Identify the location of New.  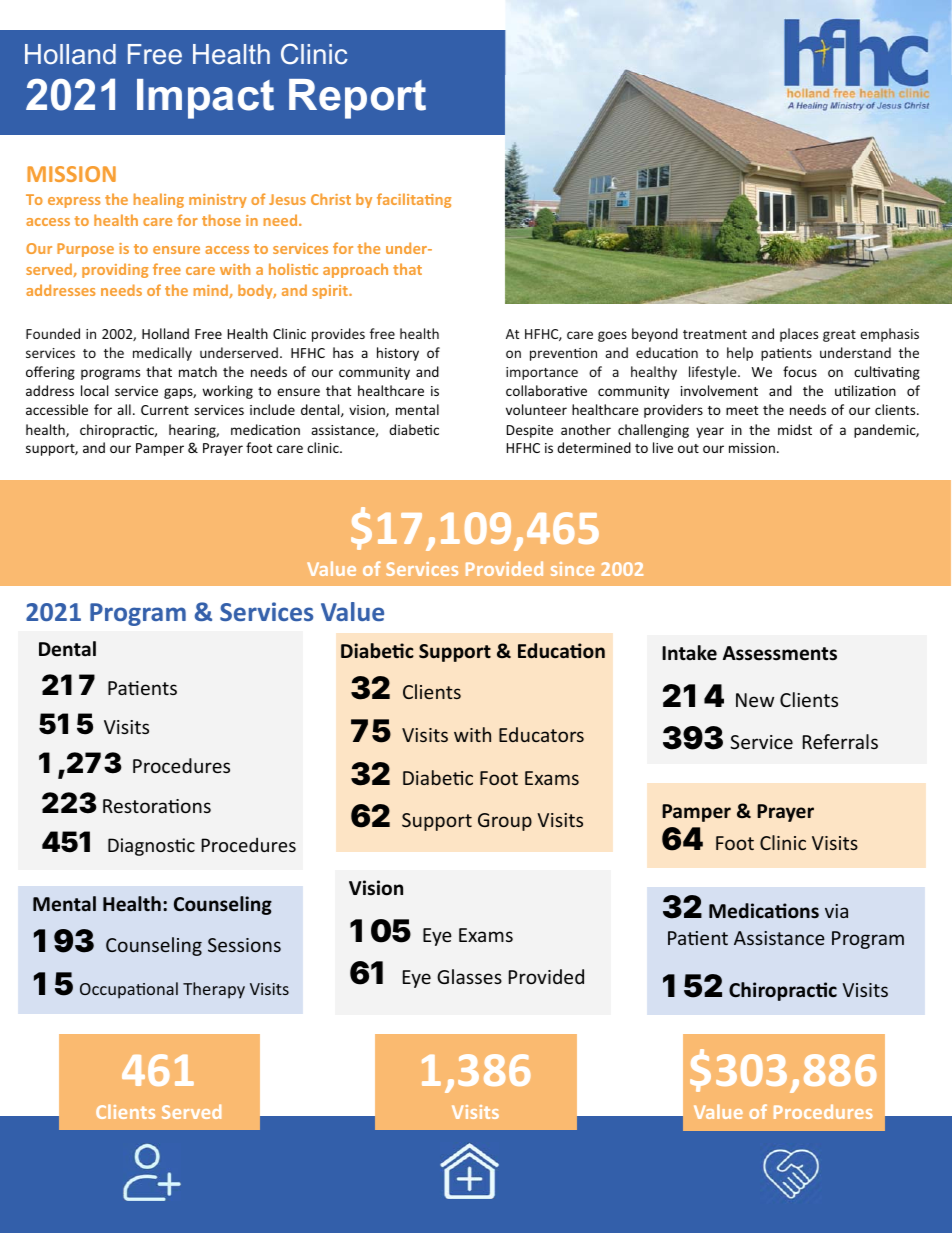
(755, 700).
